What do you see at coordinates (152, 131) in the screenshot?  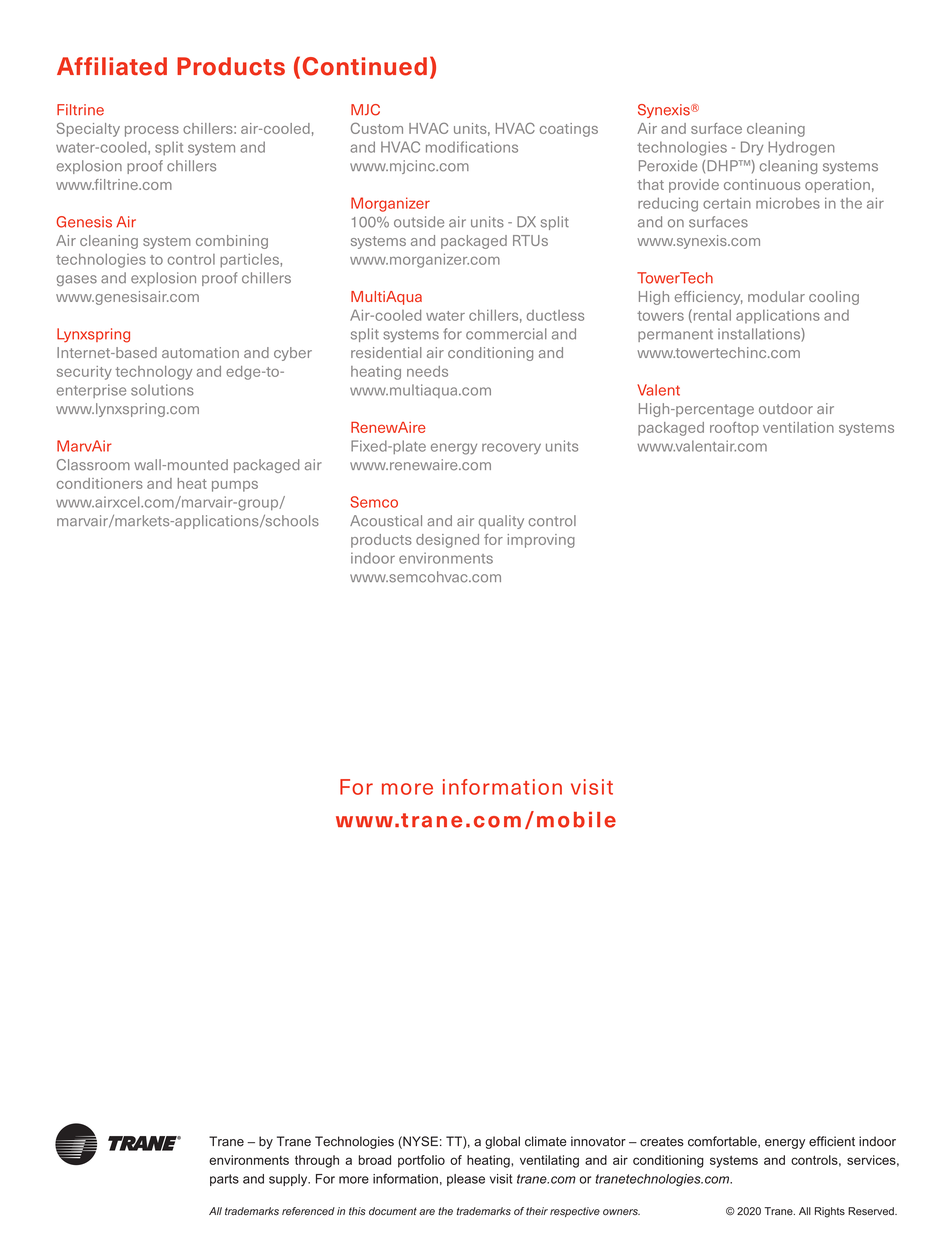 I see `process` at bounding box center [152, 131].
